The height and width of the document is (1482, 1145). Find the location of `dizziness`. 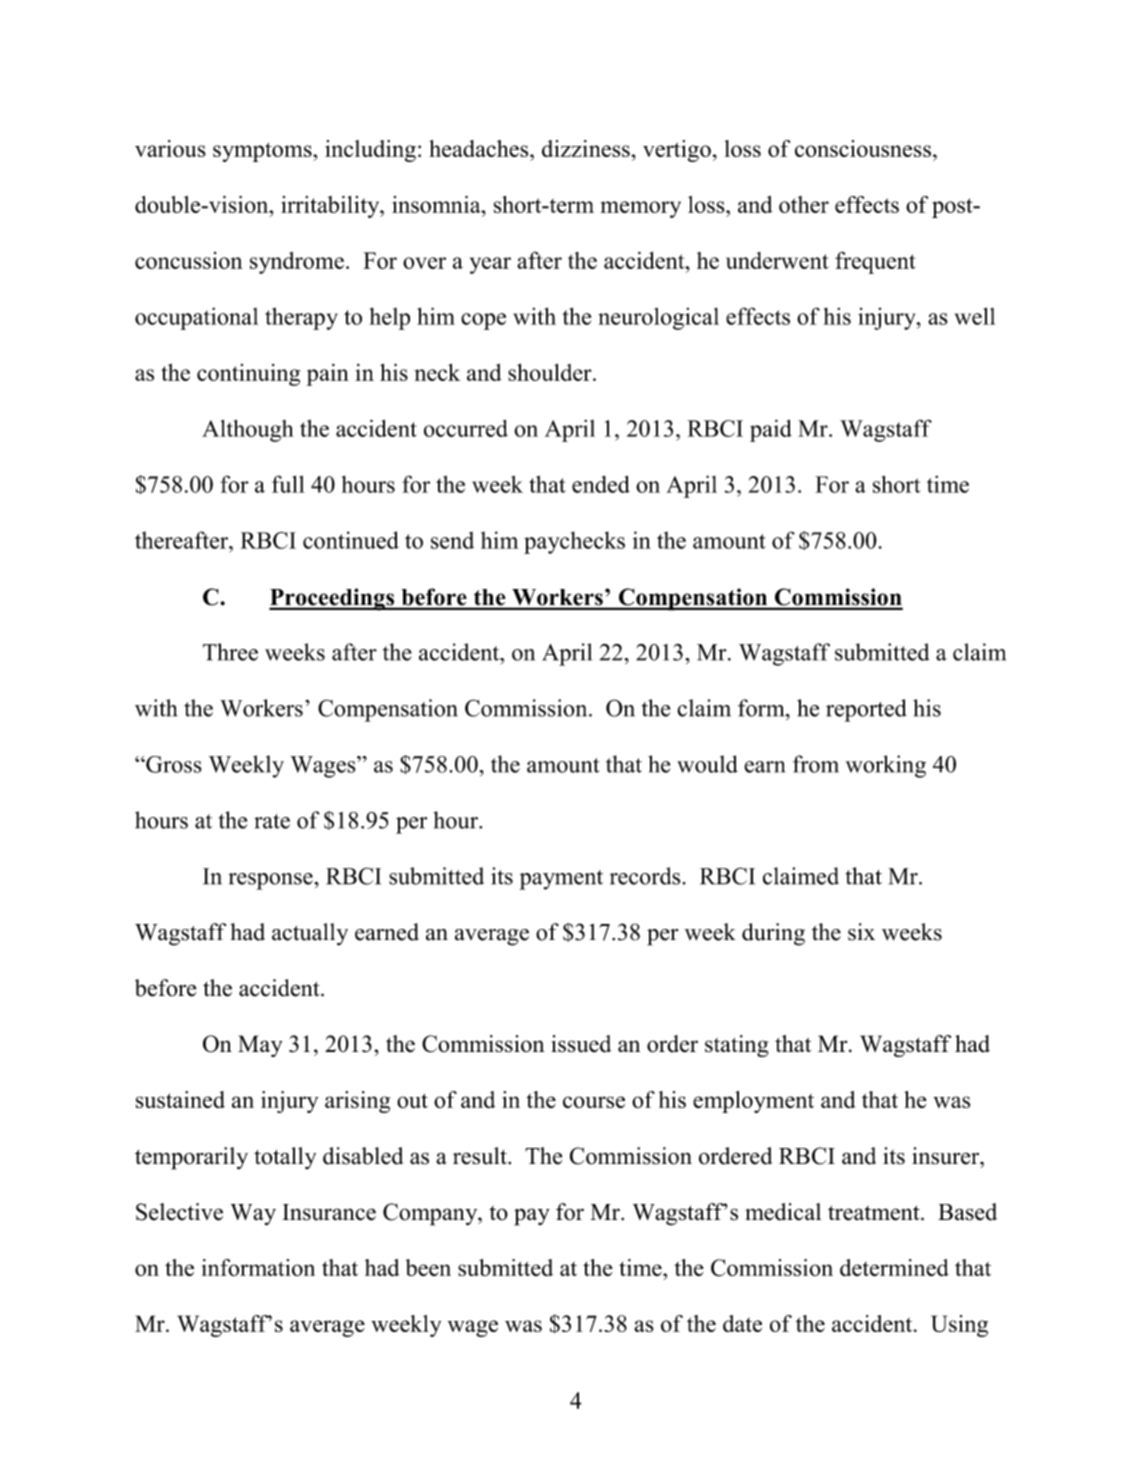

dizziness is located at coordinates (586, 148).
